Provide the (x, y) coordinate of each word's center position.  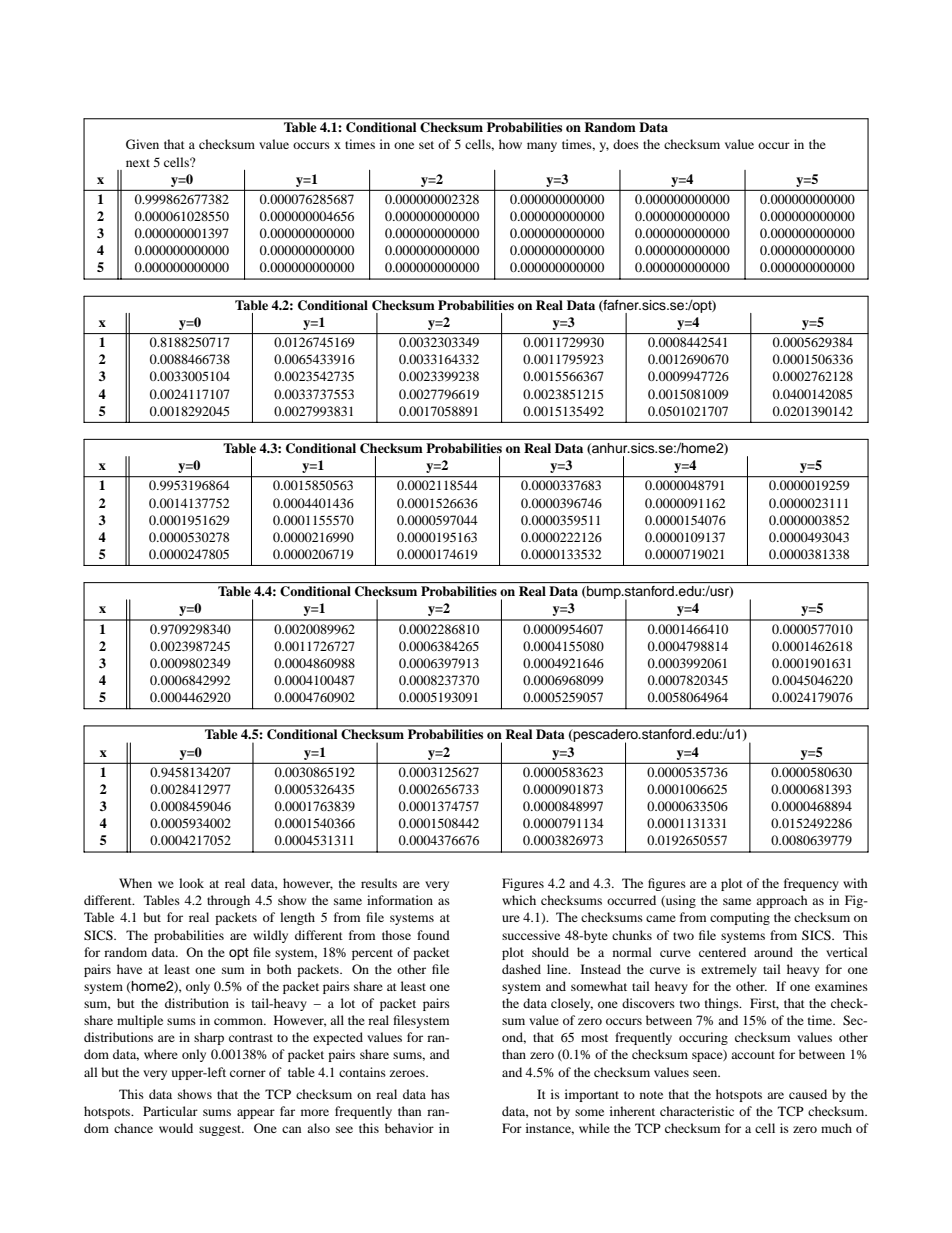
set (426, 145)
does (626, 144)
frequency (811, 884)
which (519, 900)
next (138, 163)
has (440, 1094)
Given (142, 144)
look (191, 883)
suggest (221, 1130)
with (855, 883)
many (542, 147)
